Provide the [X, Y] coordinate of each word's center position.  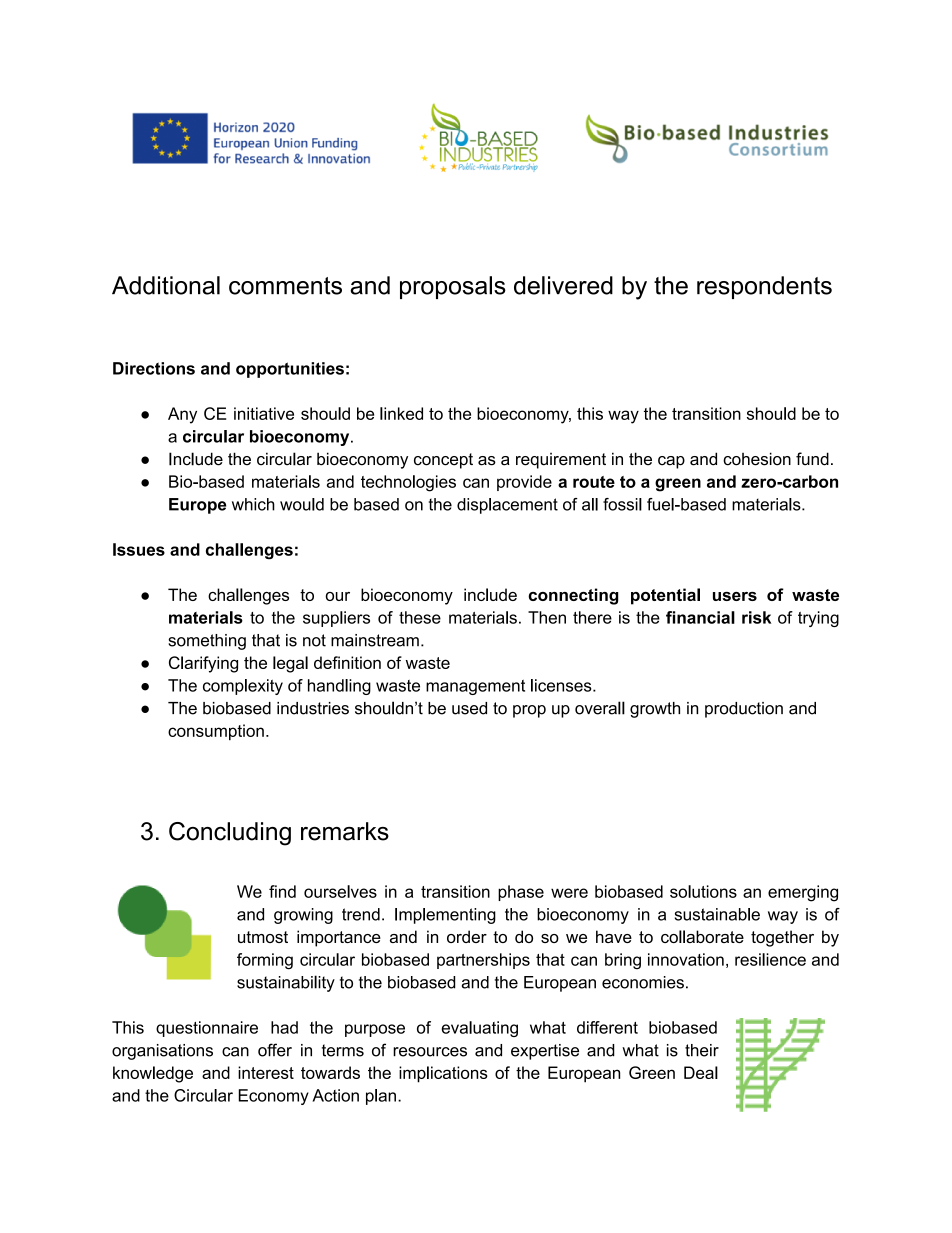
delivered [563, 285]
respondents [764, 287]
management [475, 687]
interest [266, 1072]
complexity [243, 687]
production [744, 710]
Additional [166, 285]
